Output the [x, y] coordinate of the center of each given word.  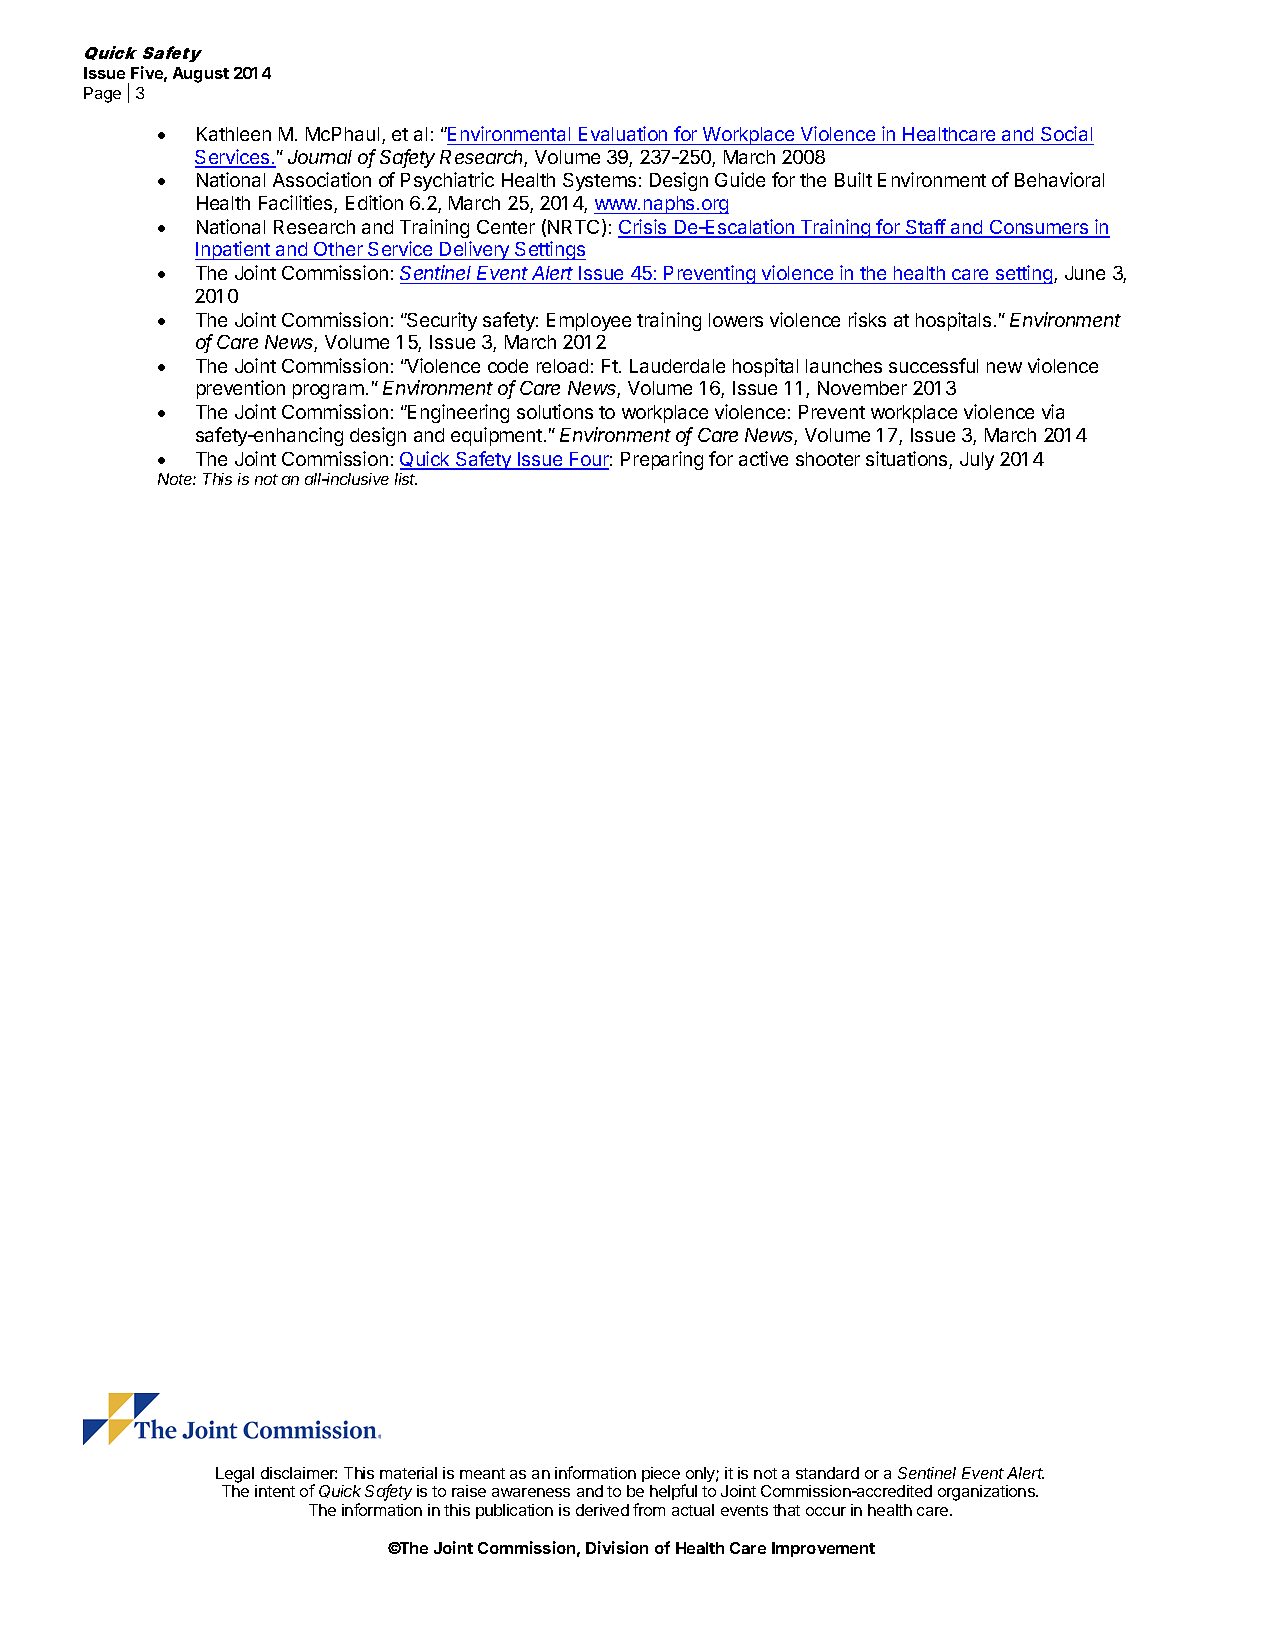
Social [1066, 133]
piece [661, 1474]
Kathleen [234, 134]
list [406, 479]
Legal [235, 1475]
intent [275, 1491]
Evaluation [623, 133]
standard [827, 1473]
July [977, 461]
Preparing [662, 460]
